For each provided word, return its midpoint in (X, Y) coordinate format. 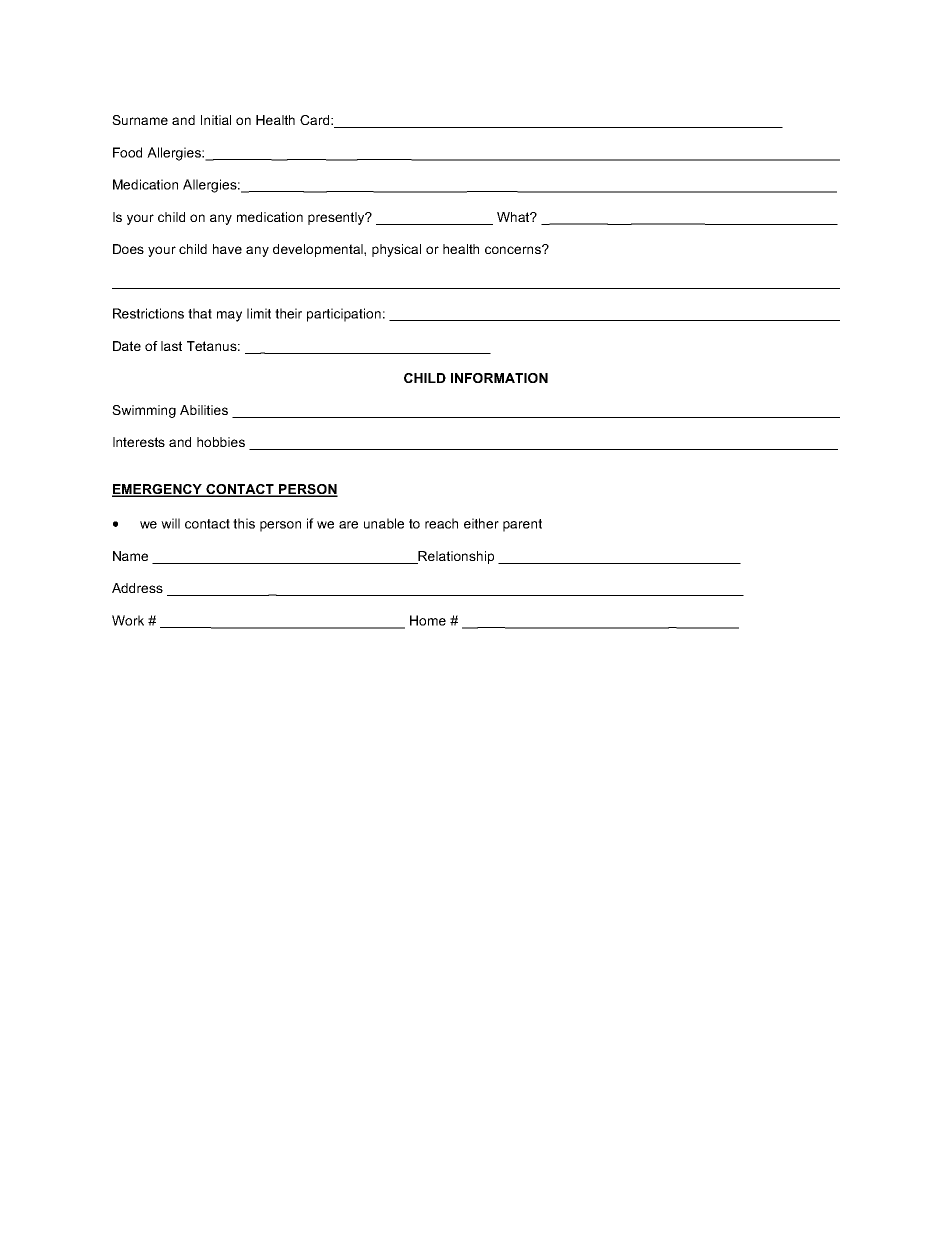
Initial (216, 120)
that (200, 313)
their (288, 313)
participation (344, 315)
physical (396, 250)
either (481, 523)
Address (137, 588)
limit (259, 313)
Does (128, 249)
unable (384, 523)
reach (441, 523)
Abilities (204, 410)
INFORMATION (499, 378)
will (170, 523)
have (227, 249)
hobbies (221, 442)
